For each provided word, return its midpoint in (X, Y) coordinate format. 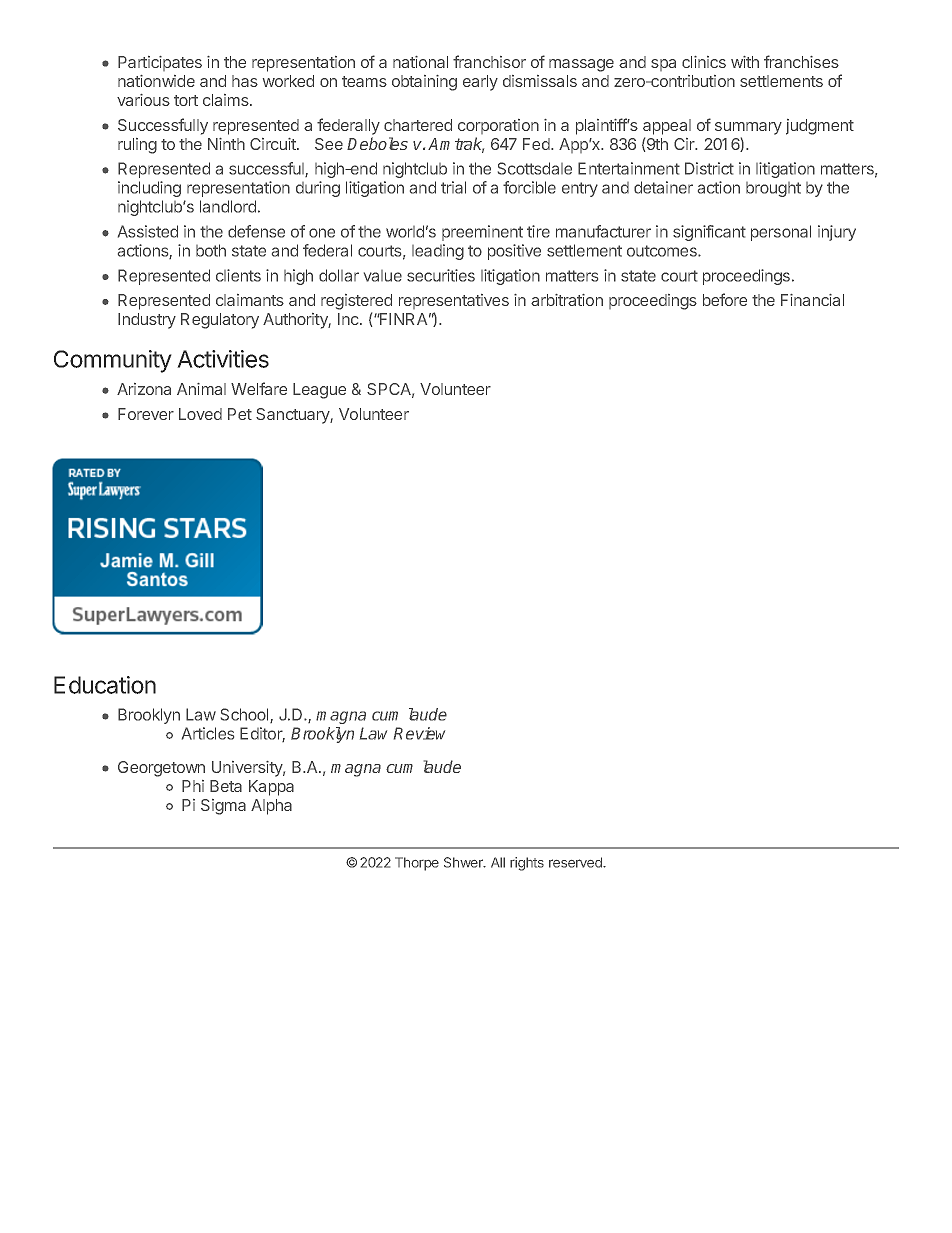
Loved (200, 414)
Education (105, 685)
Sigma (223, 807)
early (480, 83)
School (246, 715)
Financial (812, 300)
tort (186, 100)
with (745, 62)
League (319, 391)
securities (441, 275)
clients (238, 275)
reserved (576, 862)
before (725, 299)
